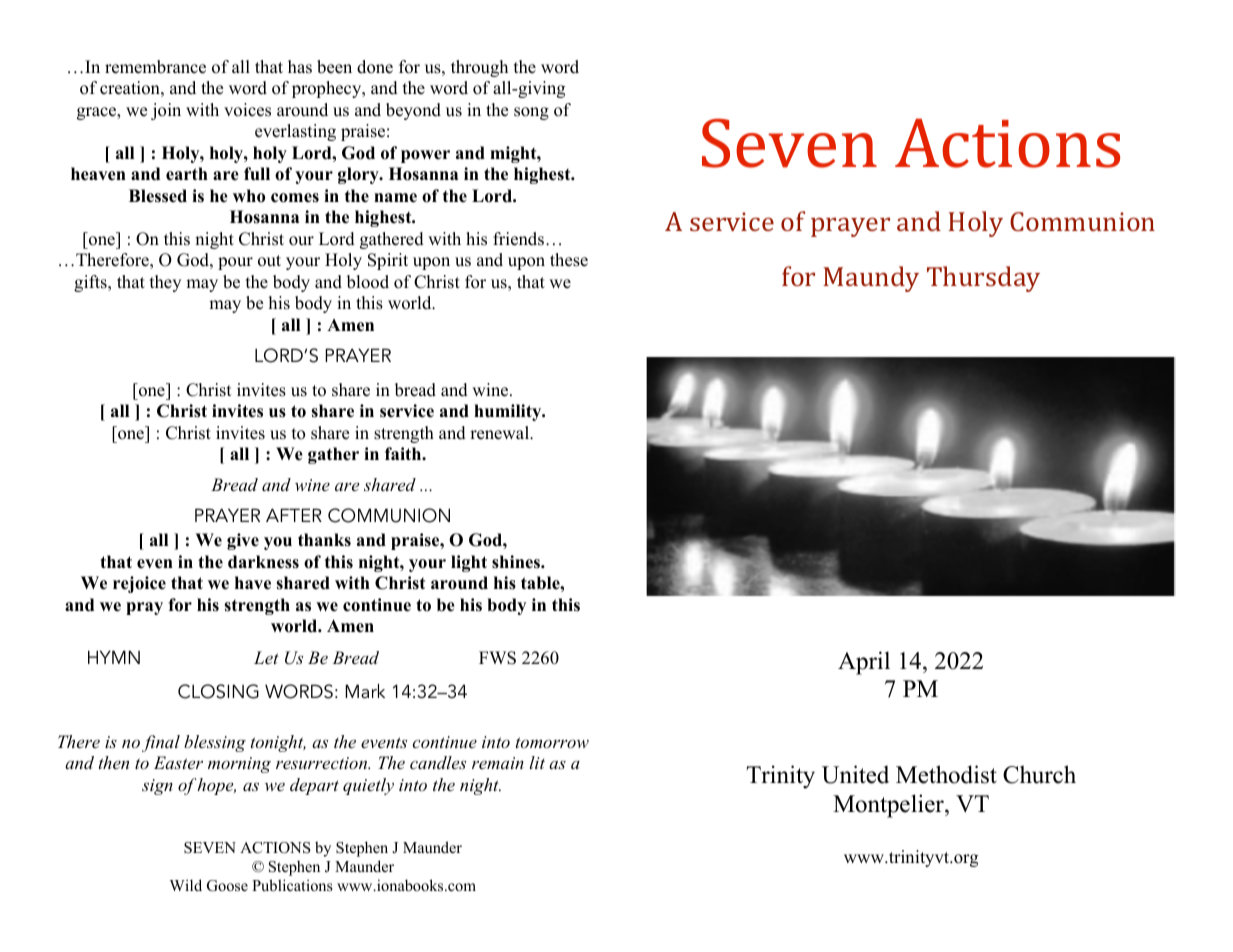 This document has width=1233, height=952. What do you see at coordinates (531, 113) in the document?
I see `song` at bounding box center [531, 113].
